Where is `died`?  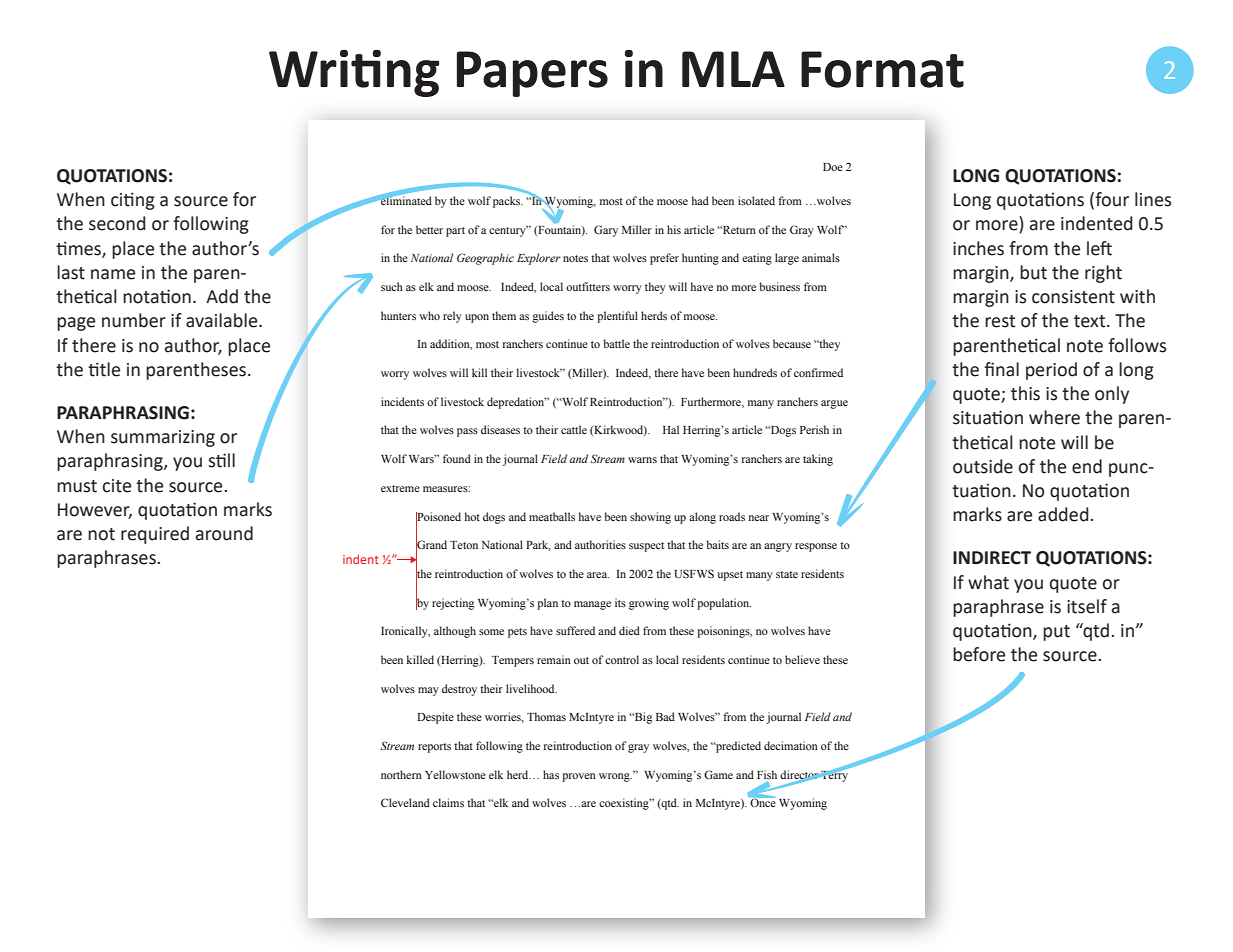
died is located at coordinates (629, 630).
